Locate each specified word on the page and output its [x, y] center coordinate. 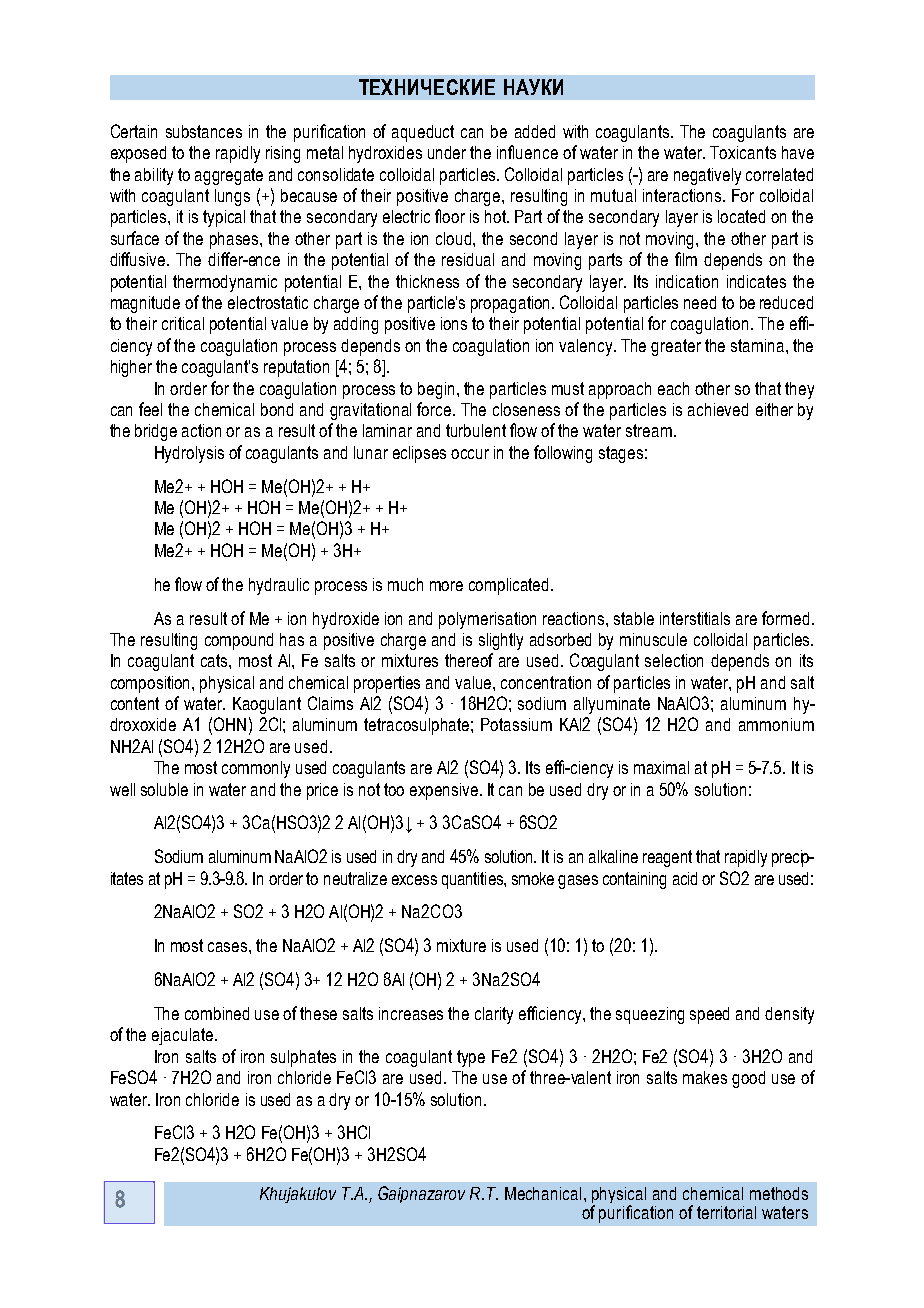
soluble [164, 789]
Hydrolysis [189, 454]
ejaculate [182, 1036]
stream [649, 430]
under [447, 152]
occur [470, 454]
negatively [707, 176]
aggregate [229, 176]
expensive [445, 791]
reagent [667, 858]
